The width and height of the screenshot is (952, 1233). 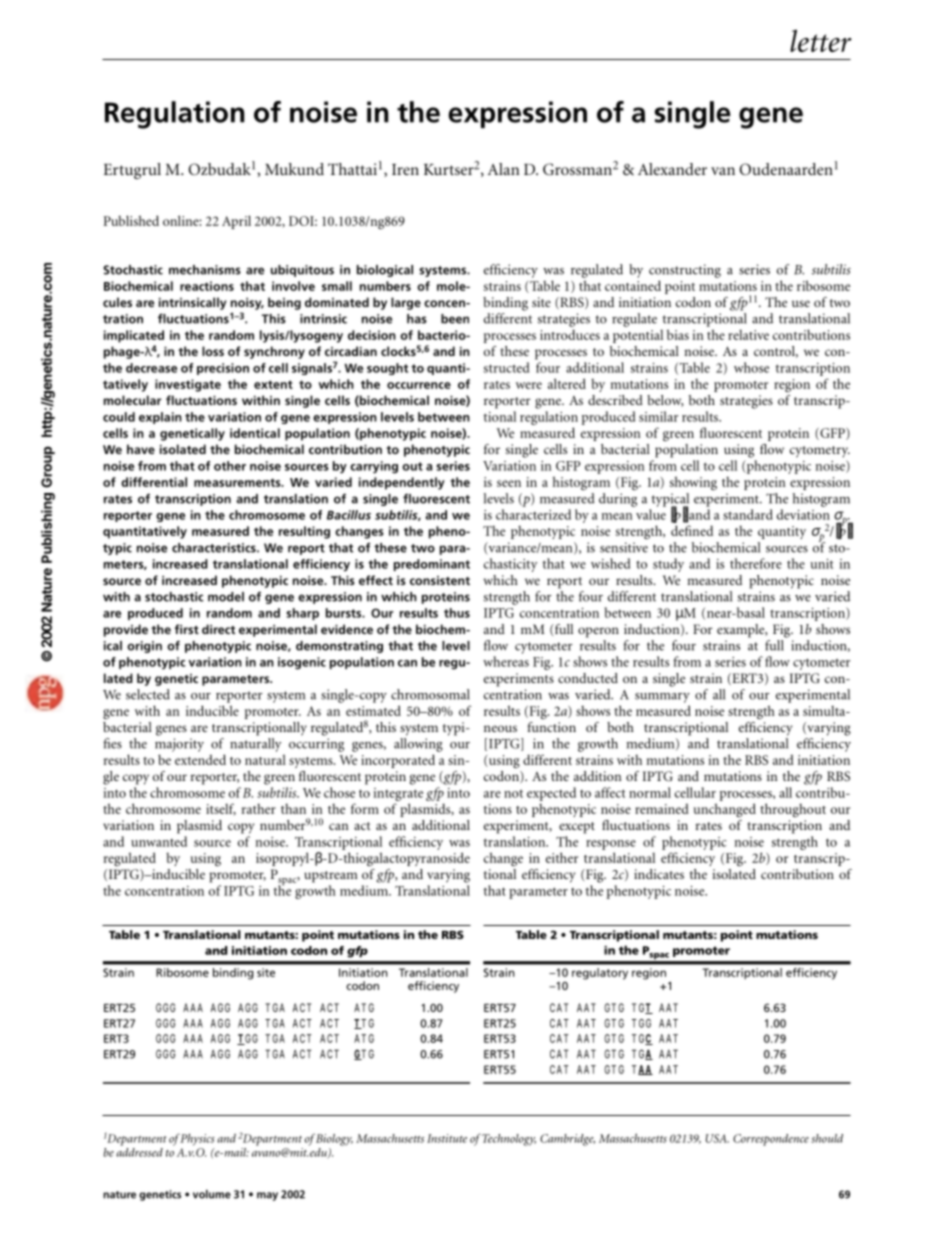 I want to click on letter, so click(x=821, y=40).
